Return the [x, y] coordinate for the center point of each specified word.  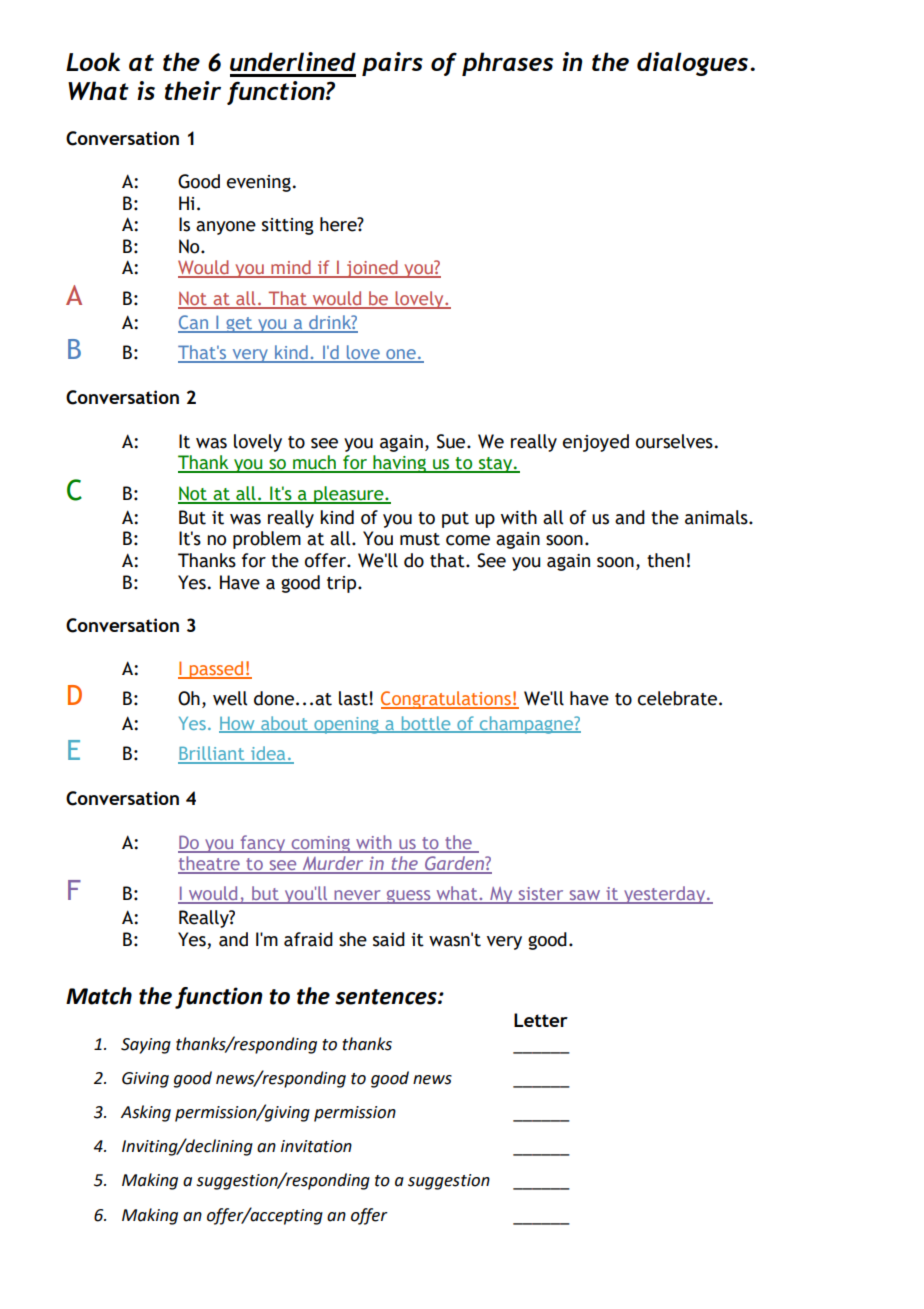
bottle [426, 724]
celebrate [677, 698]
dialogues [694, 64]
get [239, 325]
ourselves [674, 441]
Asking [146, 1113]
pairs [392, 64]
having [399, 464]
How [238, 724]
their [193, 90]
